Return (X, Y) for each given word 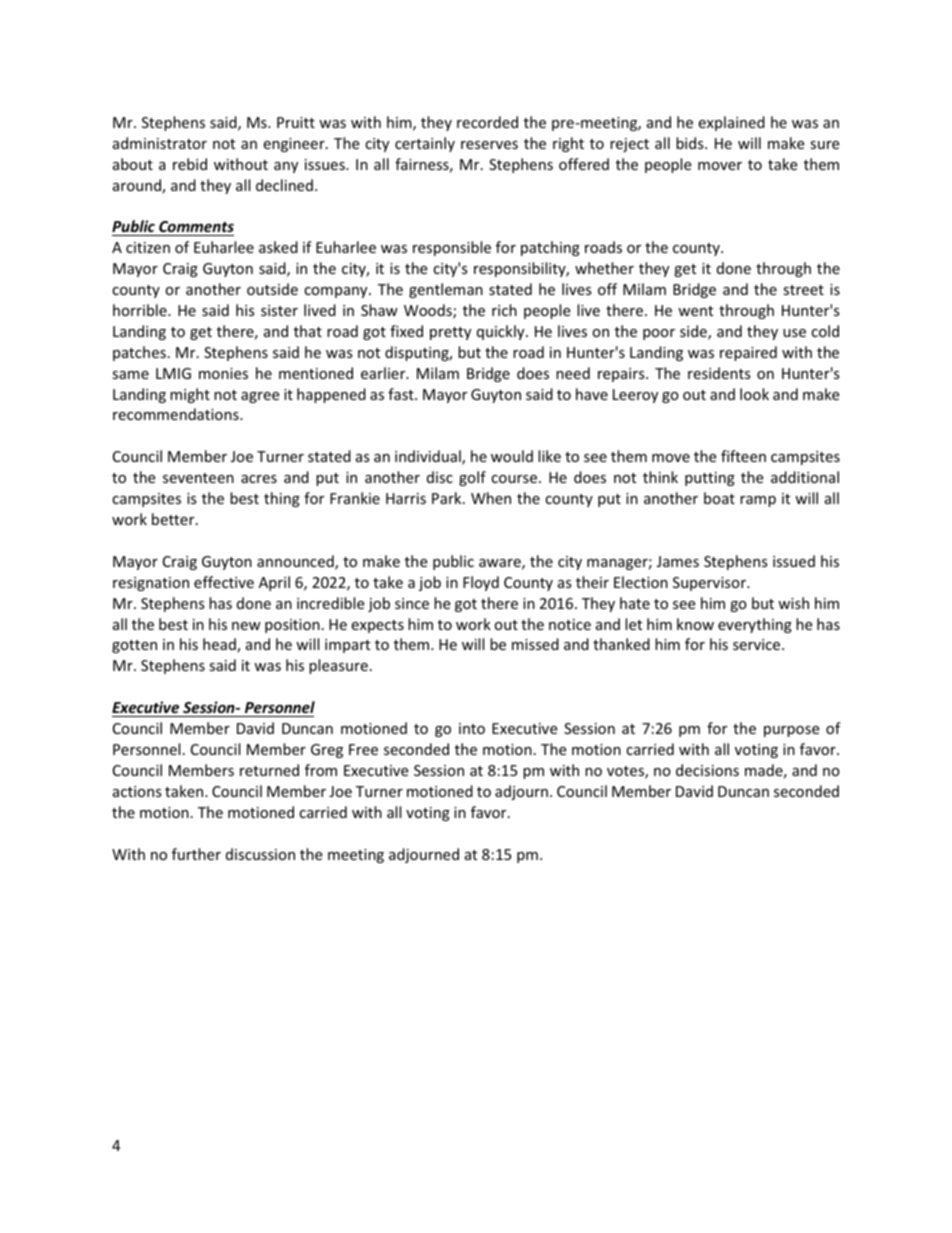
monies (223, 373)
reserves (489, 145)
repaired (748, 353)
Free (363, 749)
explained (731, 123)
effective (224, 582)
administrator (160, 143)
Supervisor (710, 584)
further (196, 854)
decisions (707, 770)
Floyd (481, 583)
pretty (450, 333)
